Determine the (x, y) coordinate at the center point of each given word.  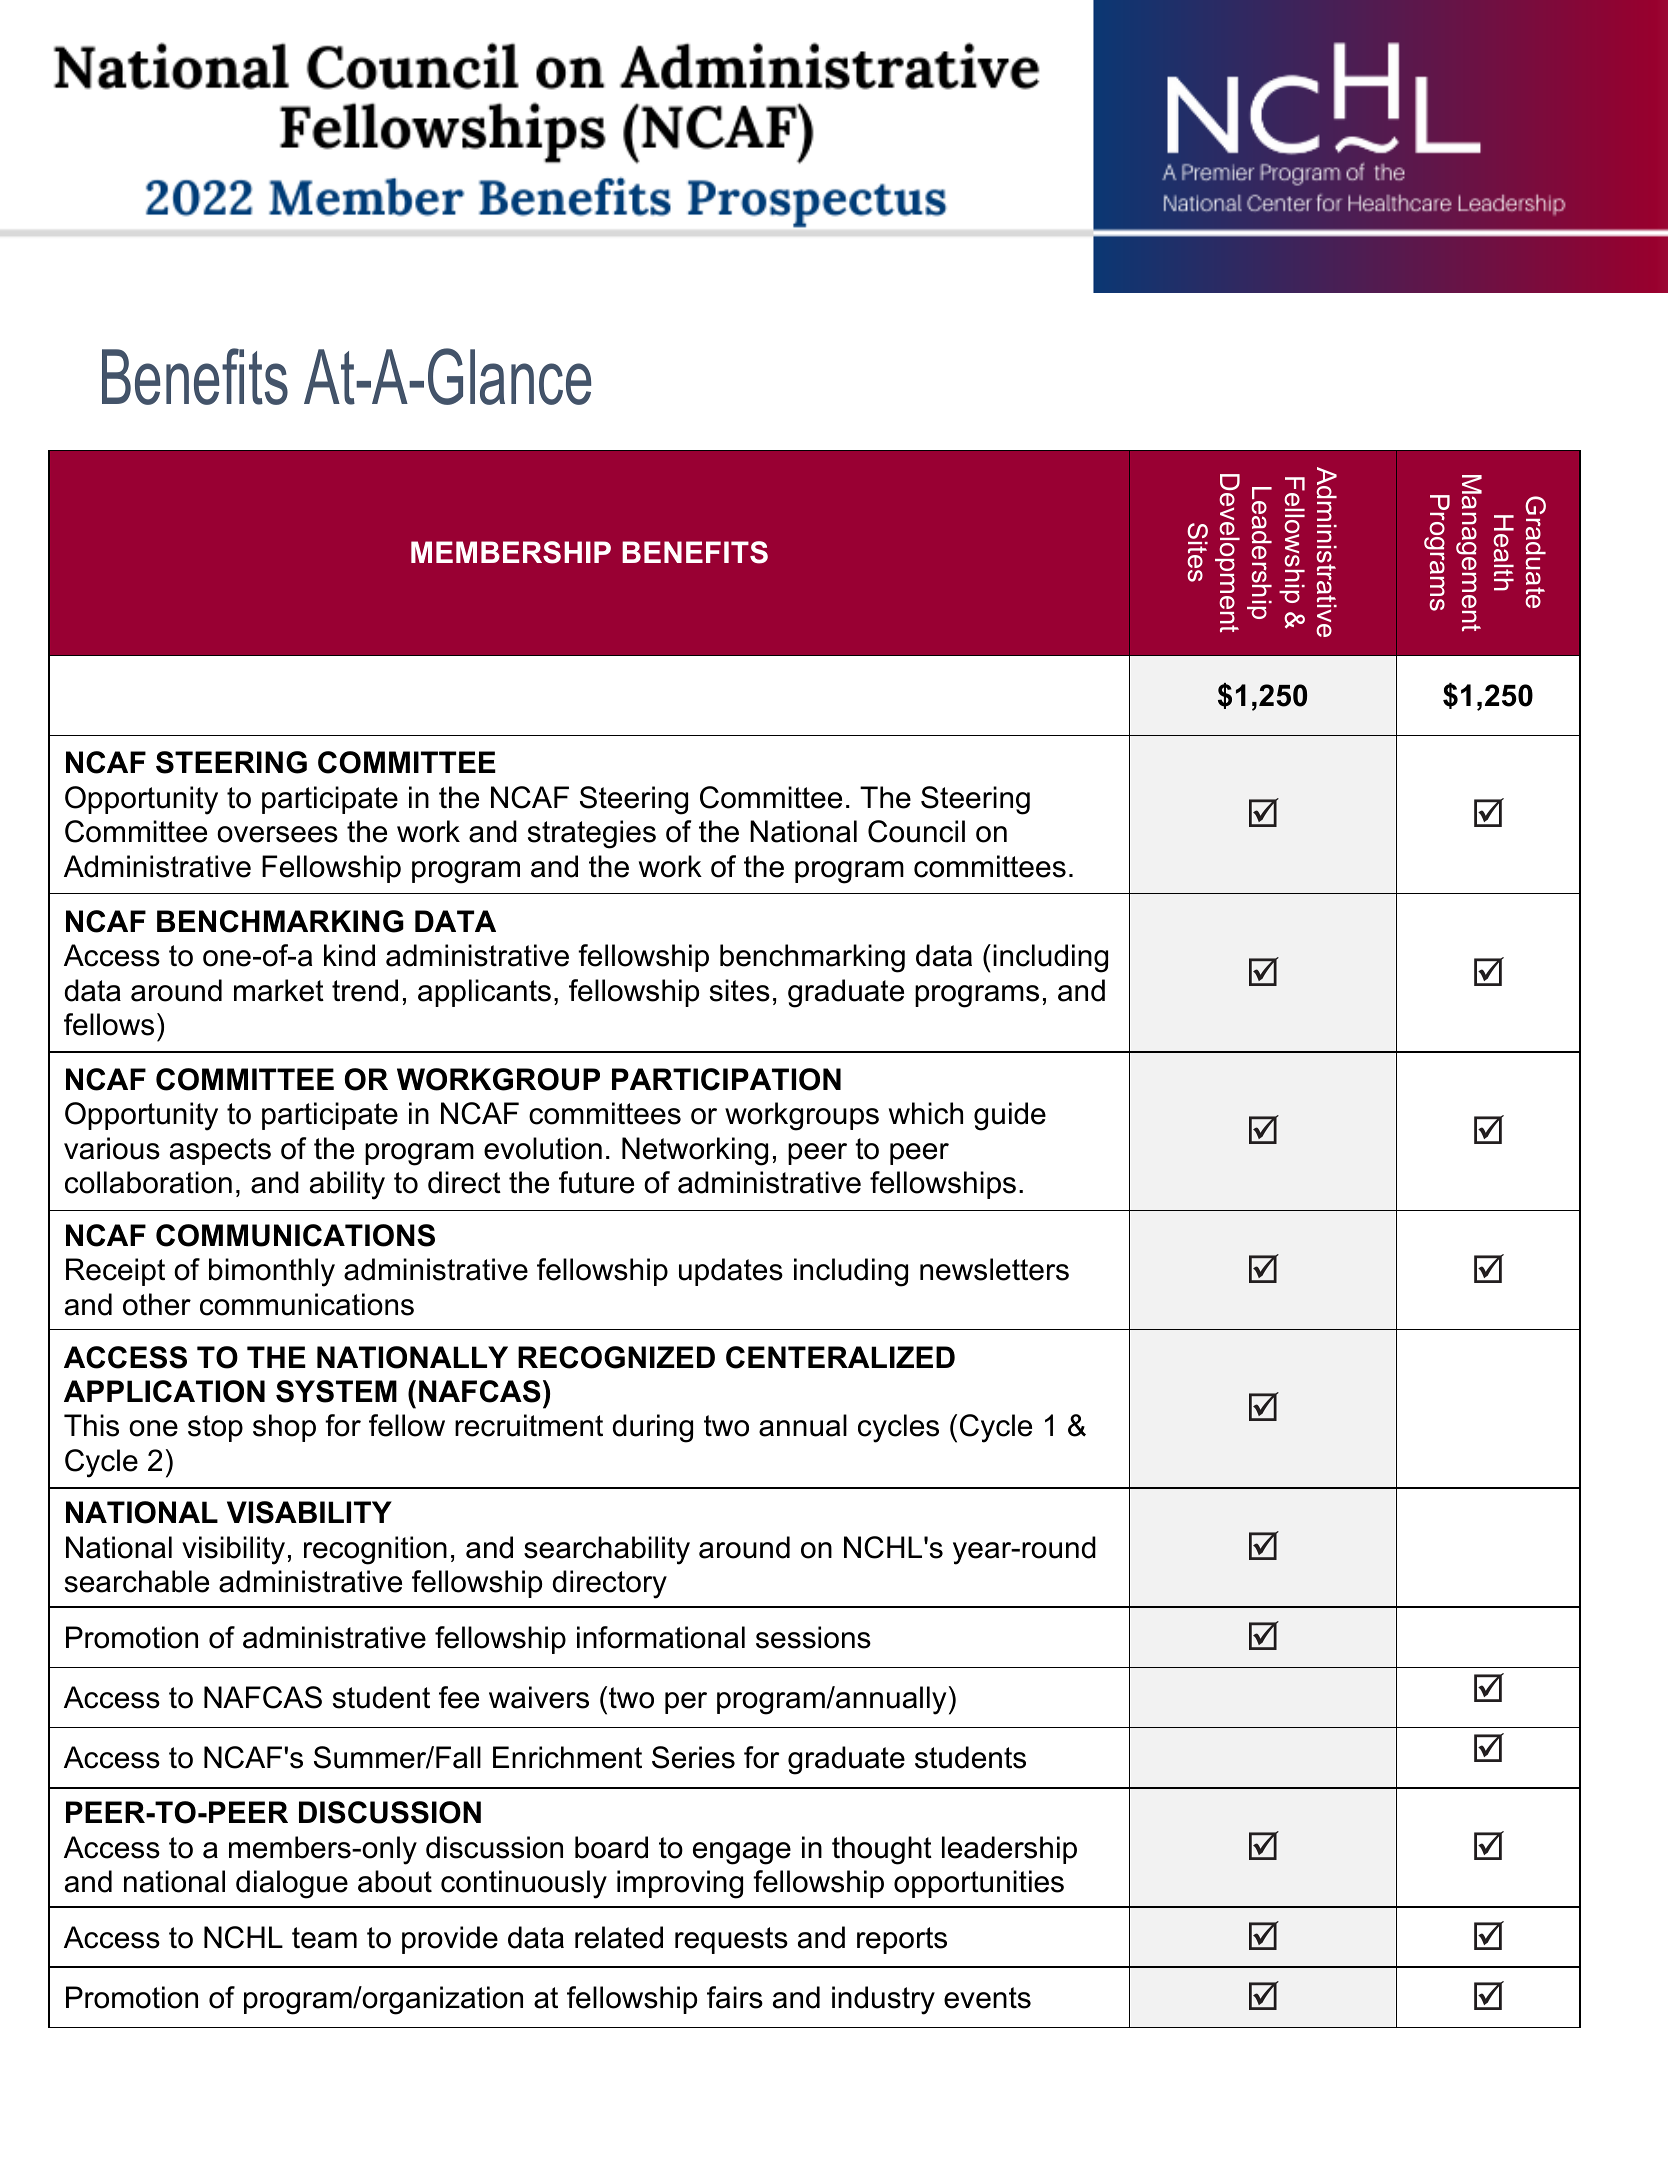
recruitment (529, 1425)
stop (215, 1428)
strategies (592, 834)
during (652, 1428)
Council (916, 831)
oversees (277, 834)
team (324, 1938)
